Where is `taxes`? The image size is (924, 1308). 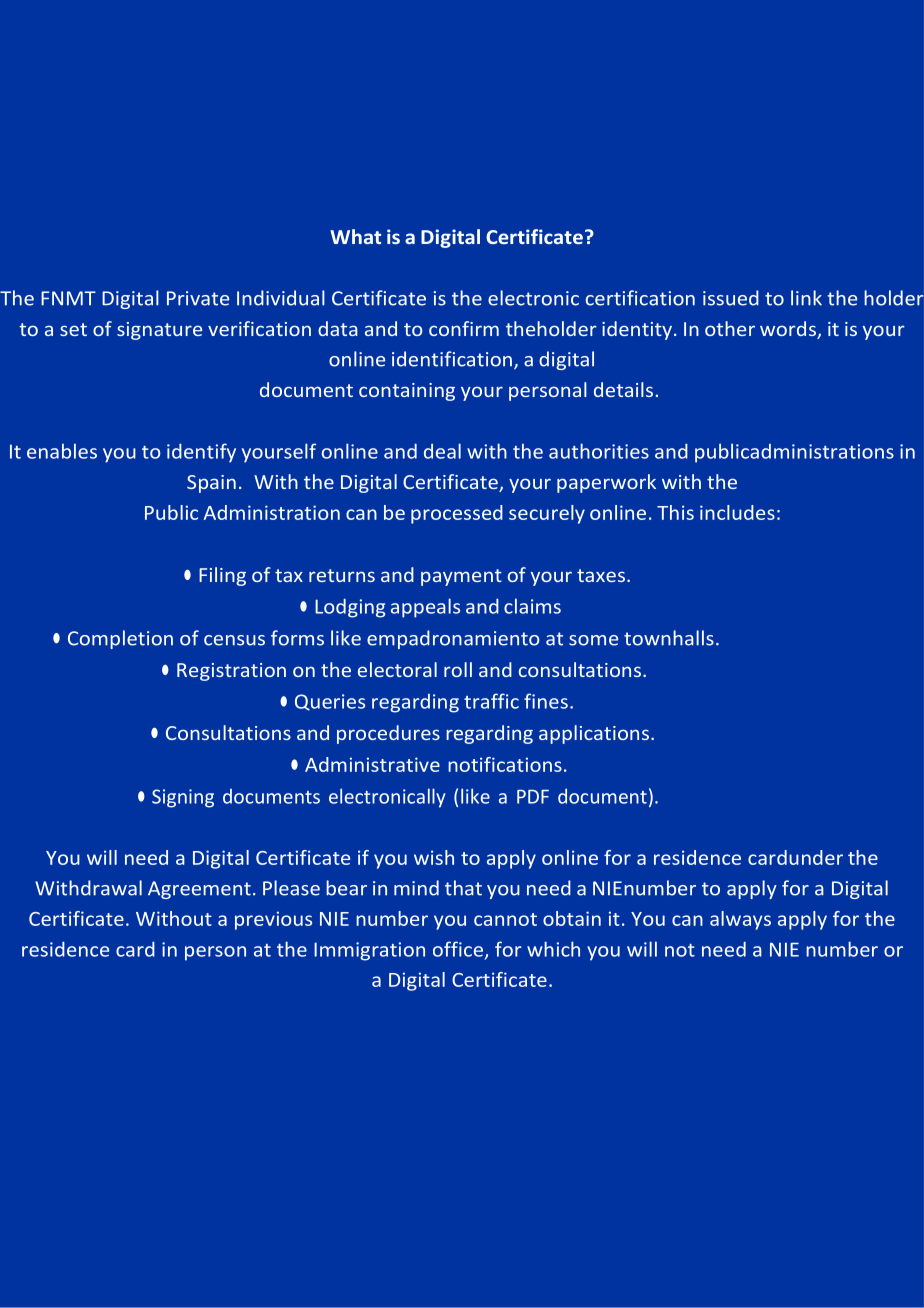
taxes is located at coordinates (601, 575).
